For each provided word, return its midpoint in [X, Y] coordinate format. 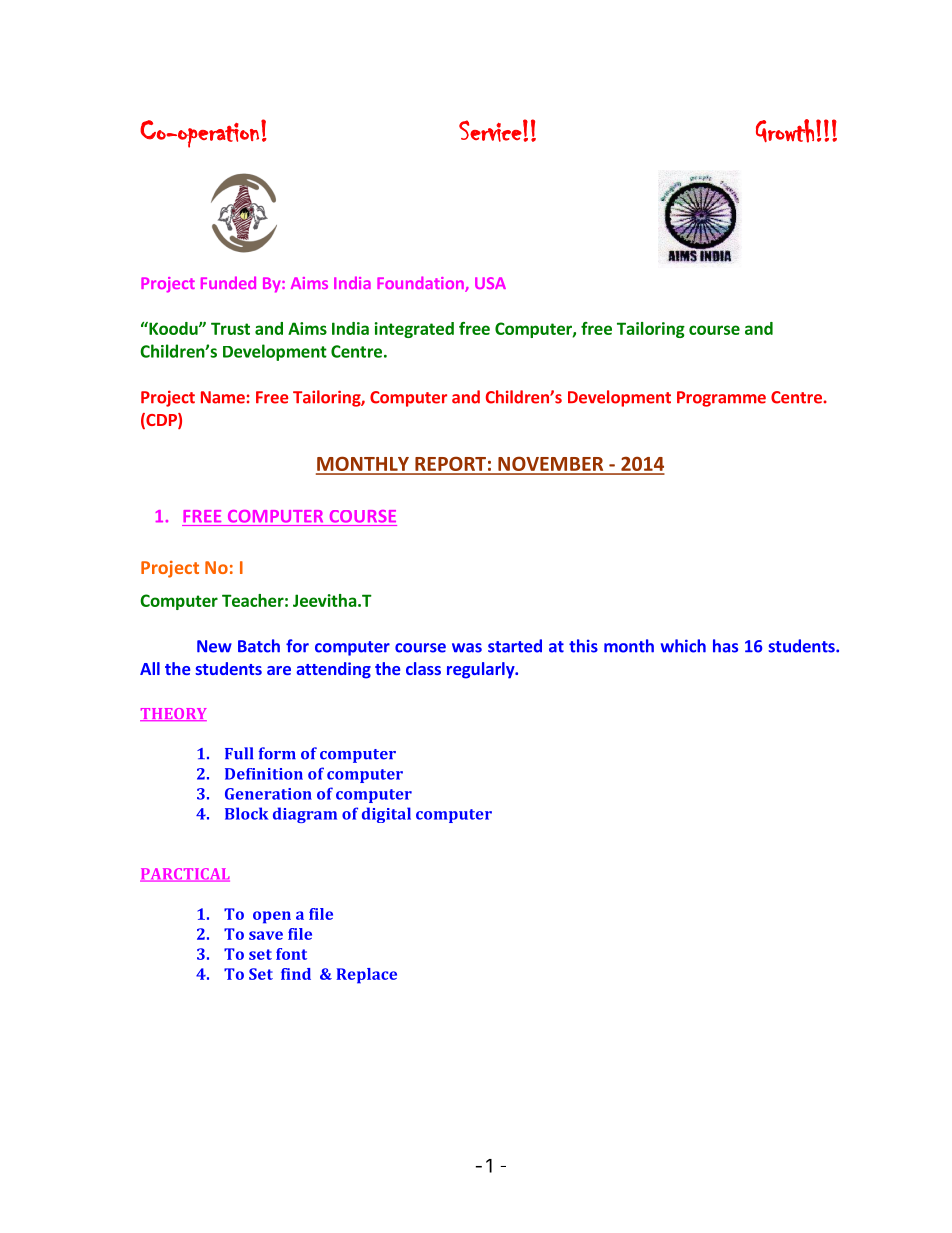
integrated [414, 330]
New [214, 646]
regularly [482, 670]
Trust [230, 328]
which [683, 646]
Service [490, 131]
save [266, 935]
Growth [785, 131]
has [725, 646]
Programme [721, 399]
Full [239, 753]
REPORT [450, 465]
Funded [228, 282]
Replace [367, 976]
